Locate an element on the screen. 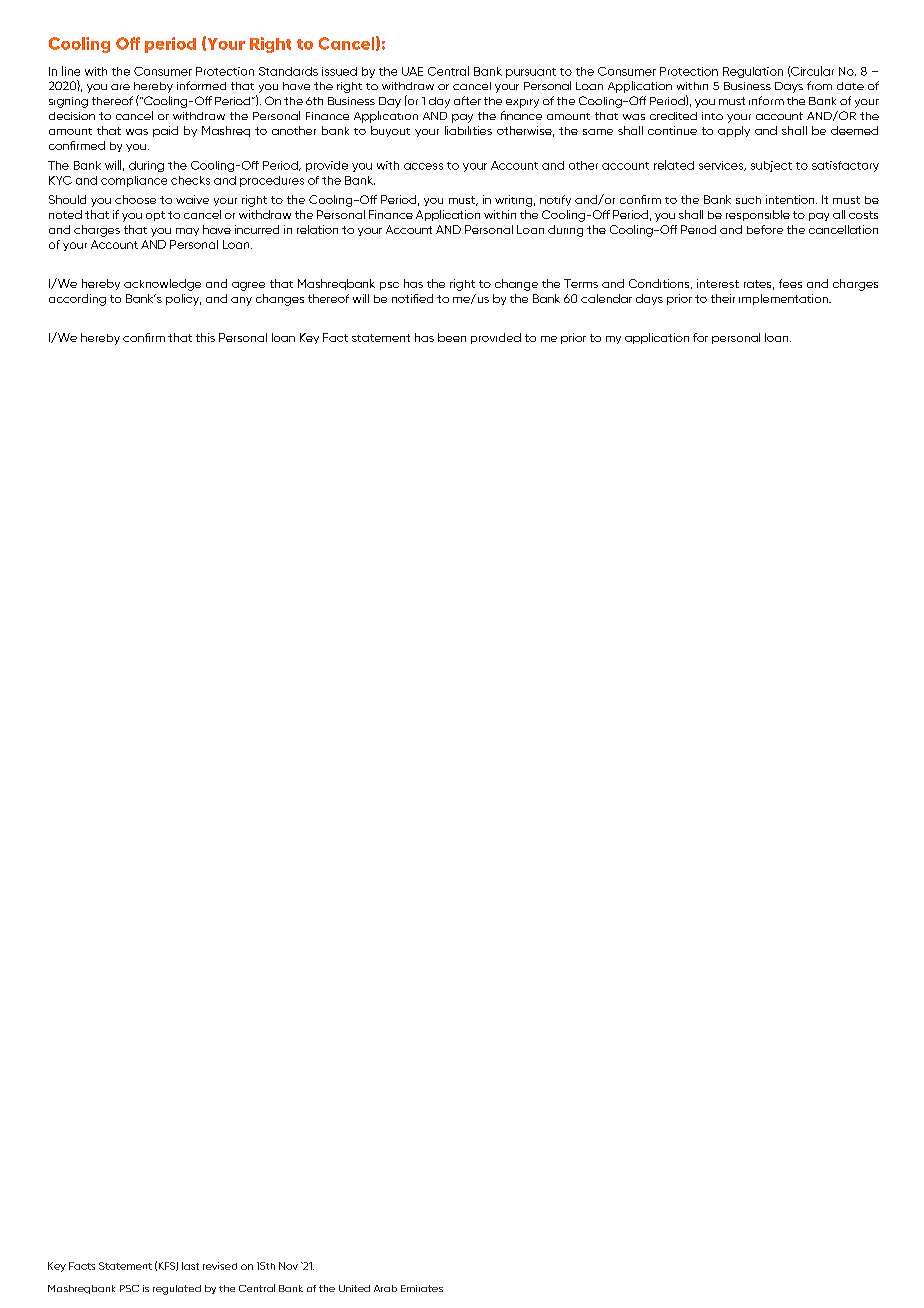 The width and height of the screenshot is (924, 1308). after is located at coordinates (467, 100).
